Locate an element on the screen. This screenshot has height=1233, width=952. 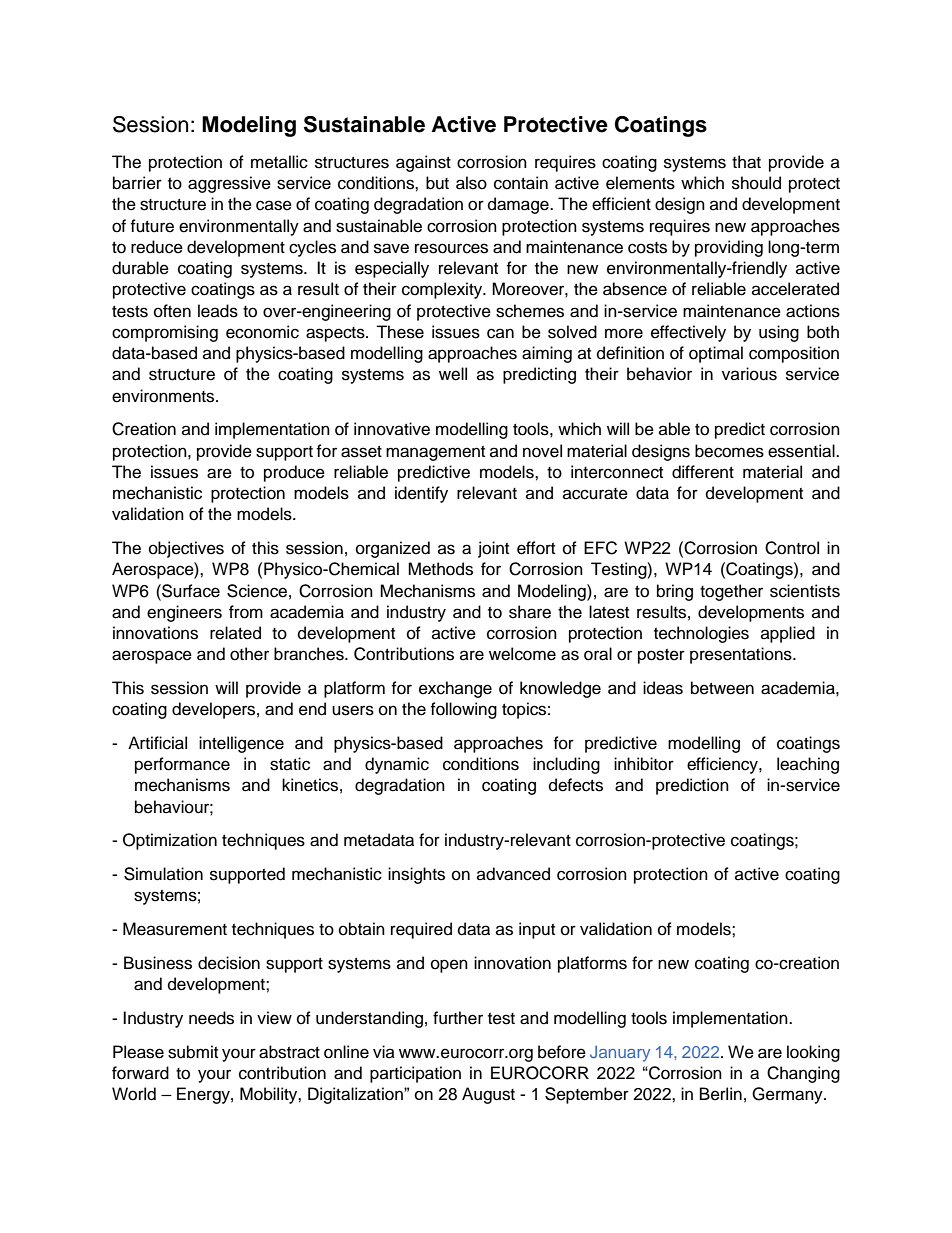
efficiency is located at coordinates (723, 765).
